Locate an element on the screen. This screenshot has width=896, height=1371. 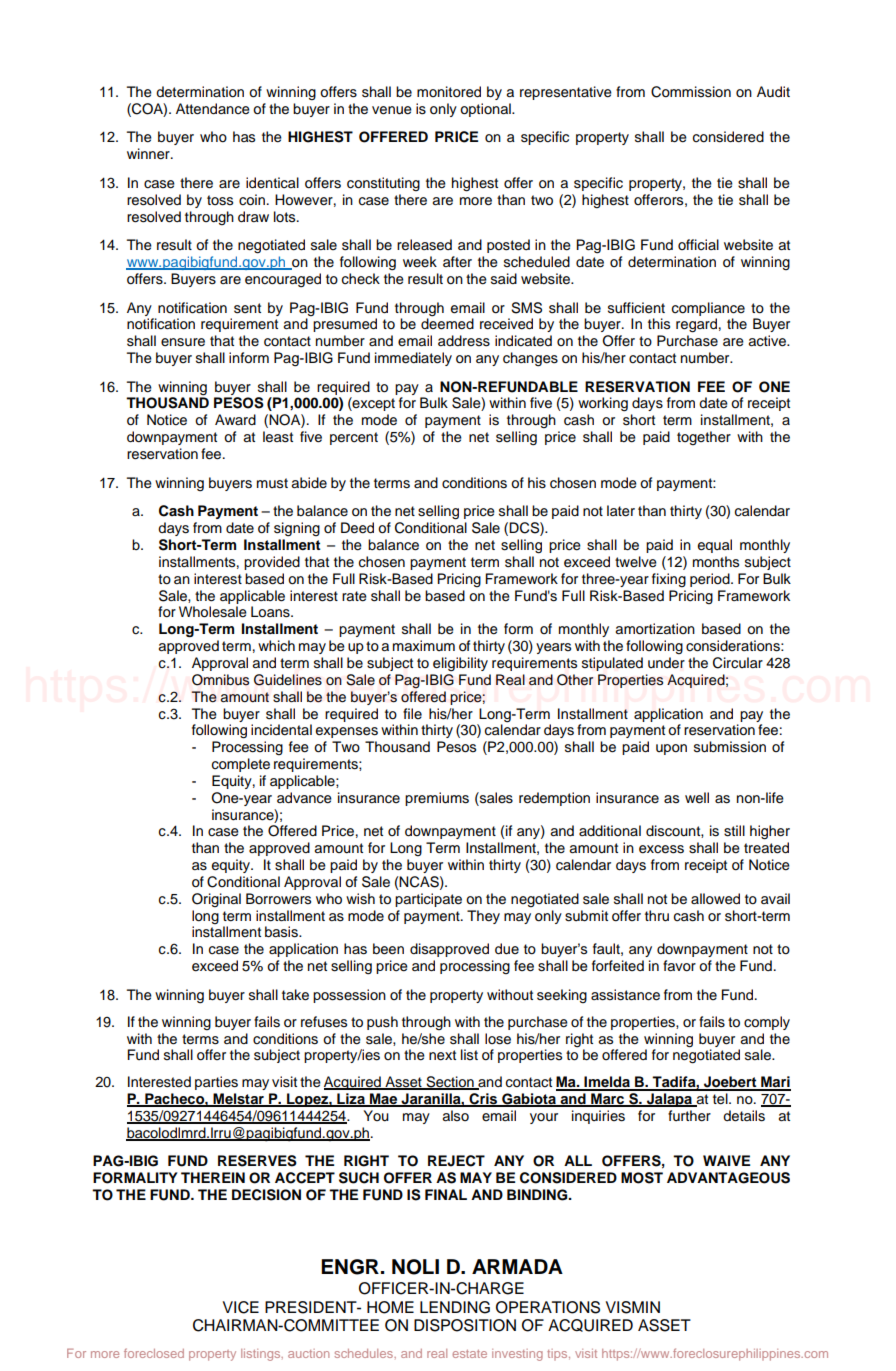
VICE is located at coordinates (241, 1307).
